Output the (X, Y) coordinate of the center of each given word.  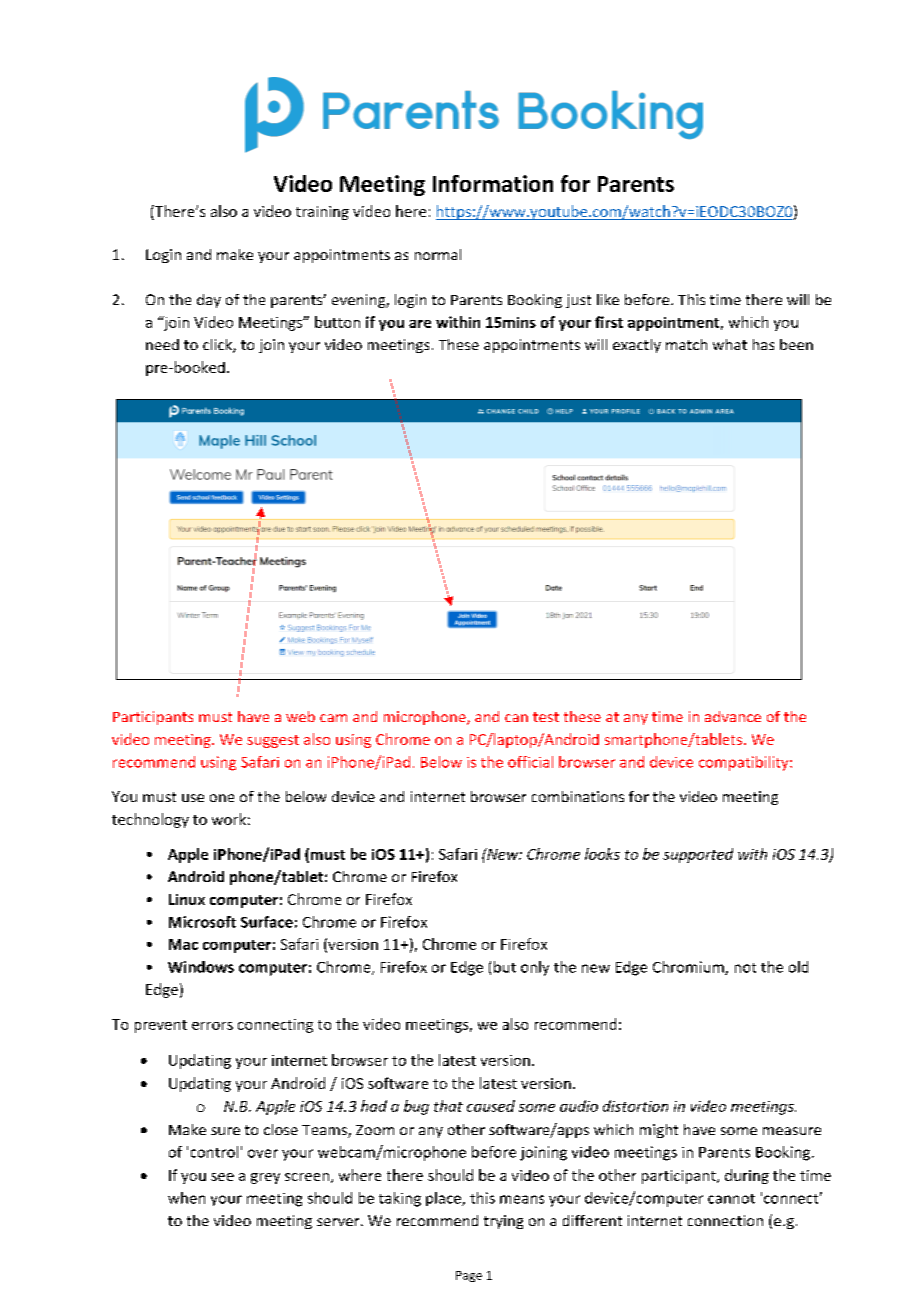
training (322, 213)
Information (493, 183)
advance (733, 716)
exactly (637, 346)
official (530, 762)
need (162, 344)
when (186, 1198)
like (608, 299)
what (730, 344)
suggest (273, 741)
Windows (201, 967)
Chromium (689, 968)
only (535, 968)
